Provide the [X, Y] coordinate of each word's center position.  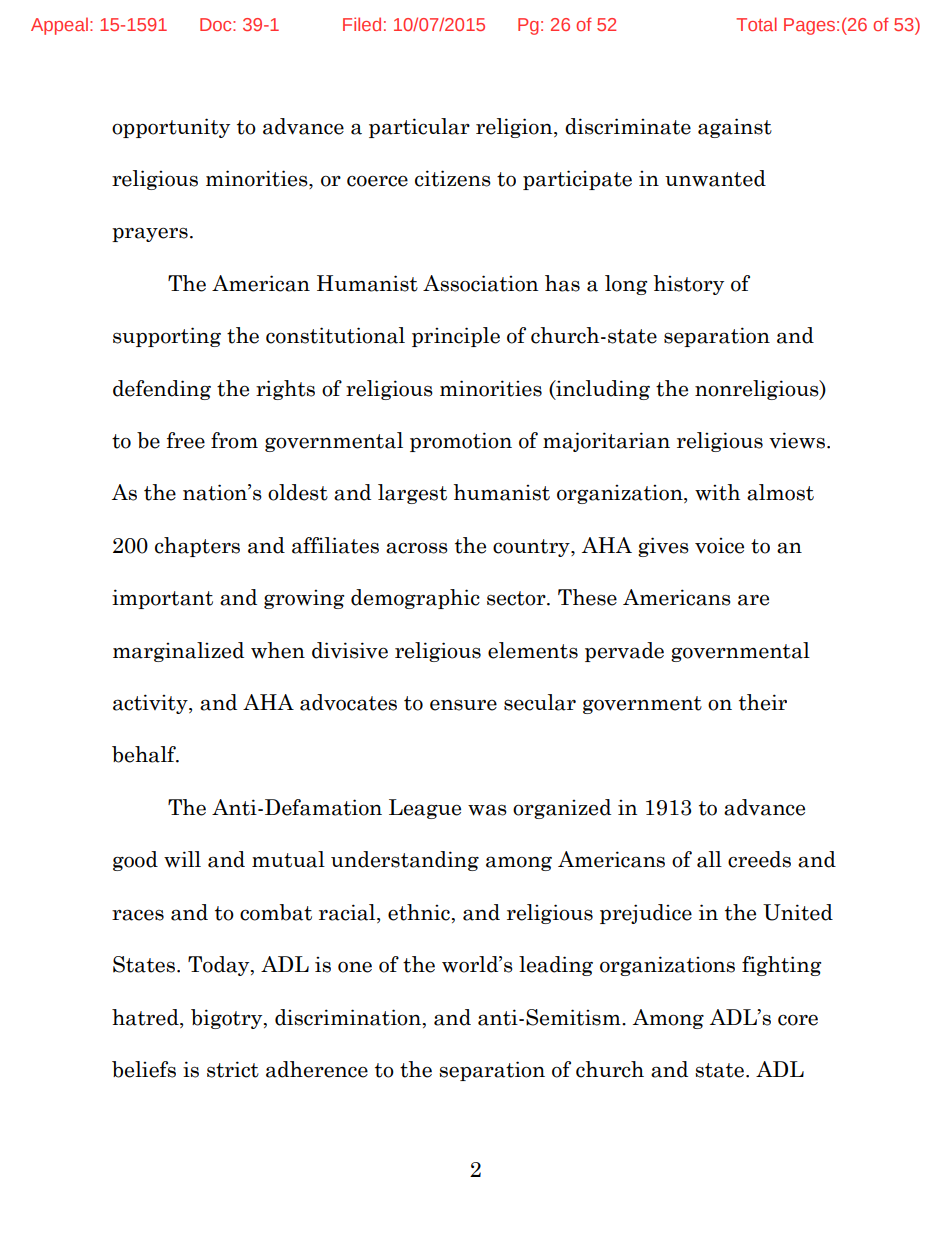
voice [719, 546]
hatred [146, 1017]
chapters [197, 547]
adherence [317, 1069]
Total [756, 24]
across [417, 548]
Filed [362, 24]
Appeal [59, 26]
